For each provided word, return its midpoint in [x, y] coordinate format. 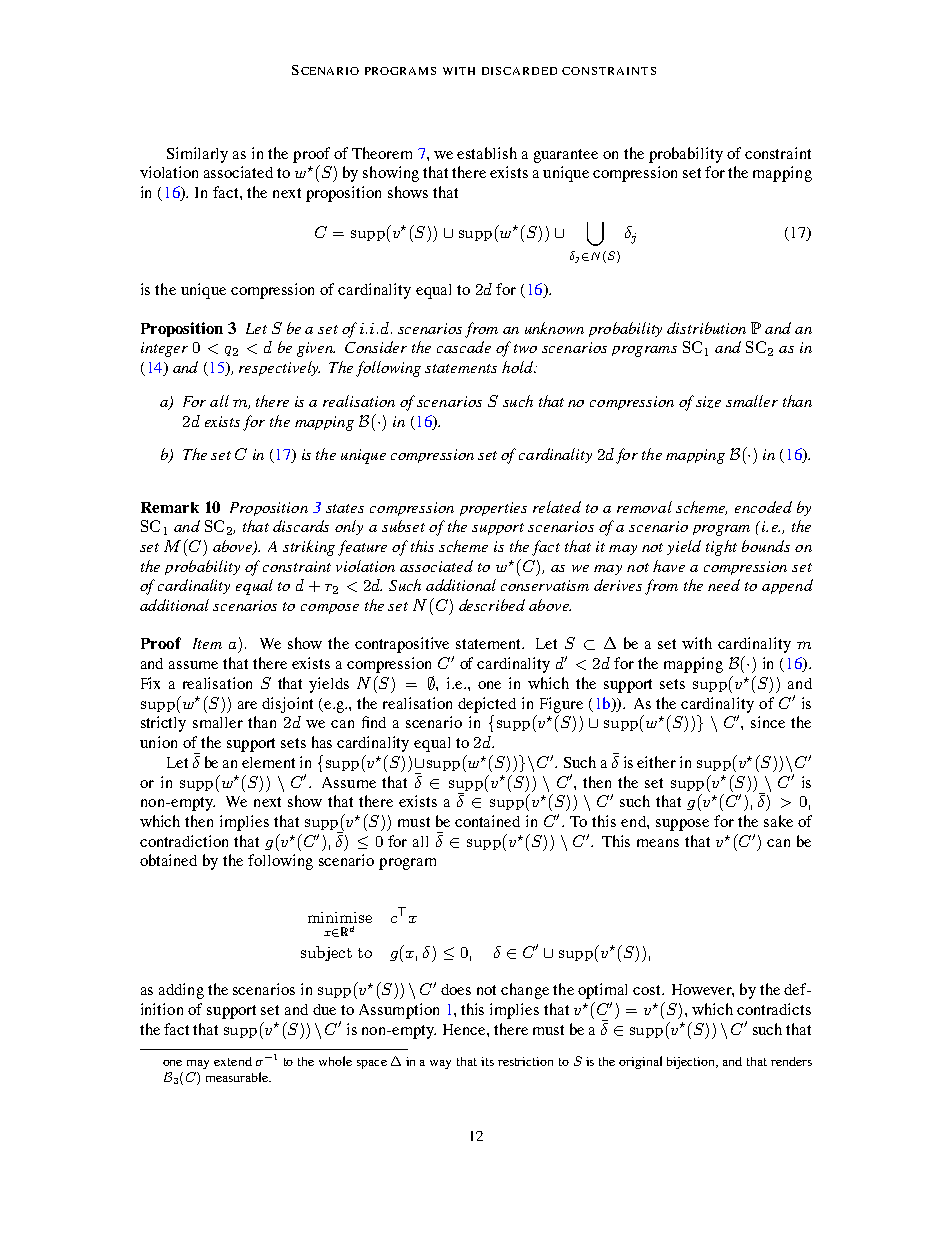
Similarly [197, 155]
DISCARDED [519, 71]
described [492, 605]
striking [309, 548]
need [724, 585]
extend [233, 1061]
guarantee [566, 156]
